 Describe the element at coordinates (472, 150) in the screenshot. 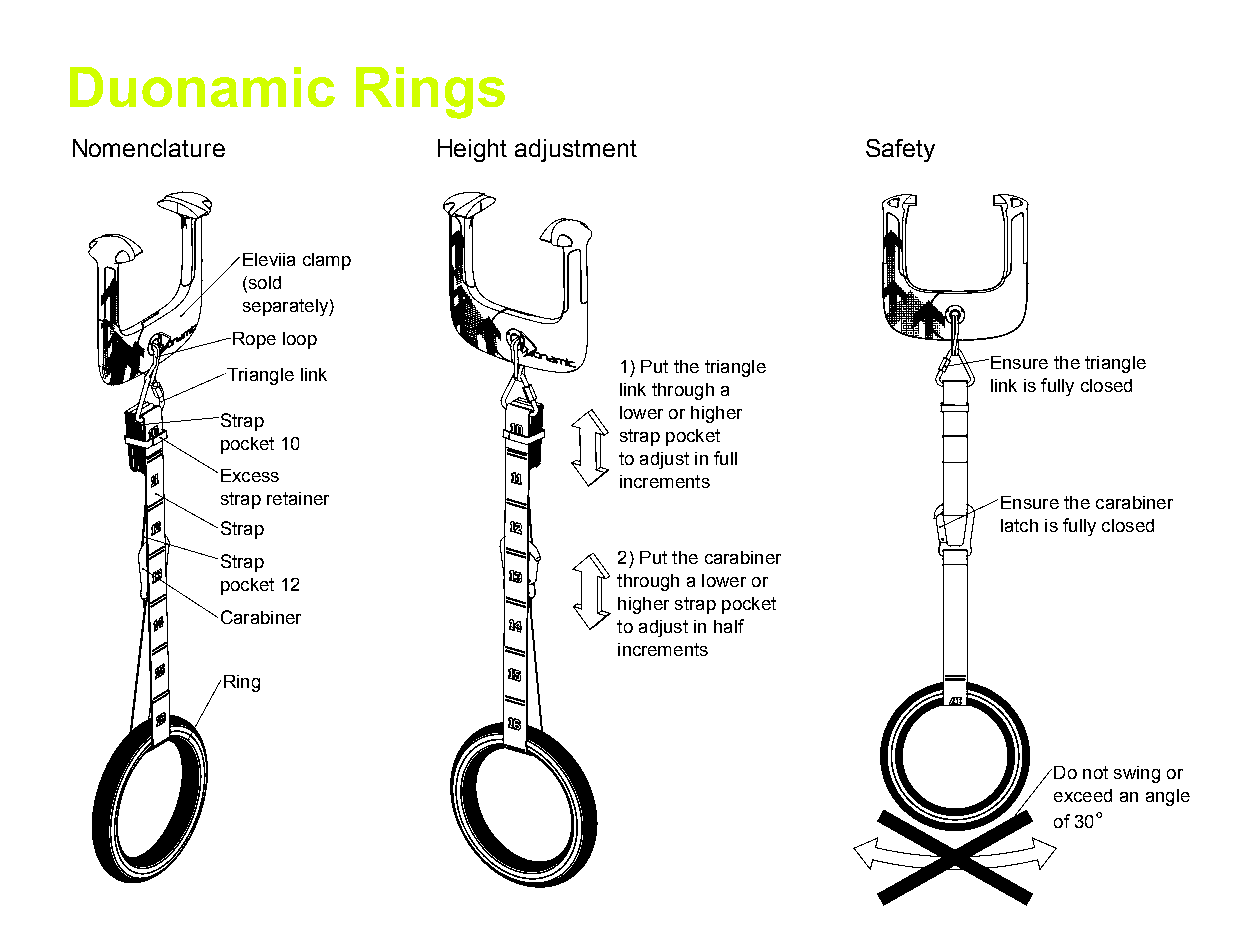

I see `Height` at that location.
